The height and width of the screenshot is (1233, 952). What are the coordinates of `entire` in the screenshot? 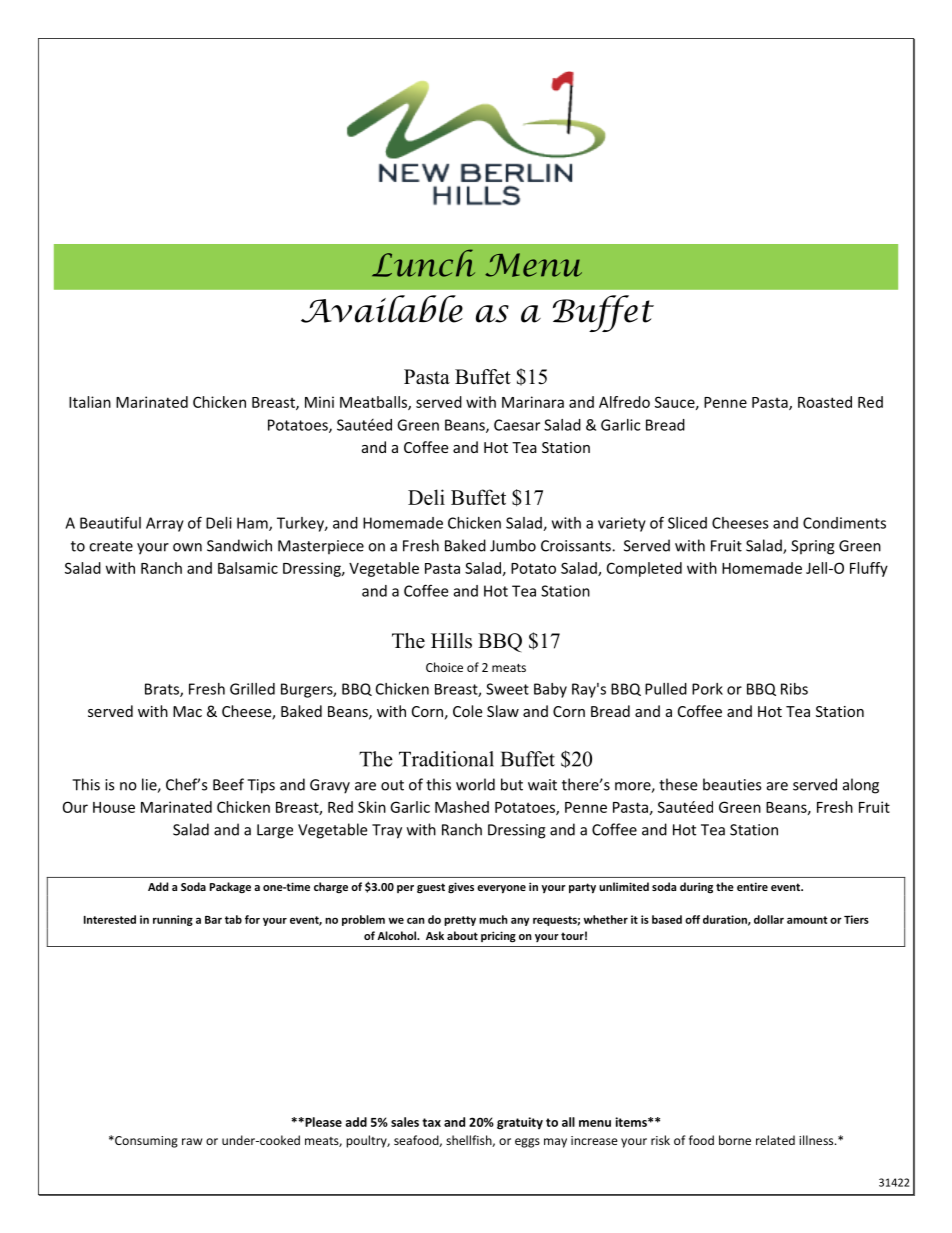 It's located at (752, 886).
